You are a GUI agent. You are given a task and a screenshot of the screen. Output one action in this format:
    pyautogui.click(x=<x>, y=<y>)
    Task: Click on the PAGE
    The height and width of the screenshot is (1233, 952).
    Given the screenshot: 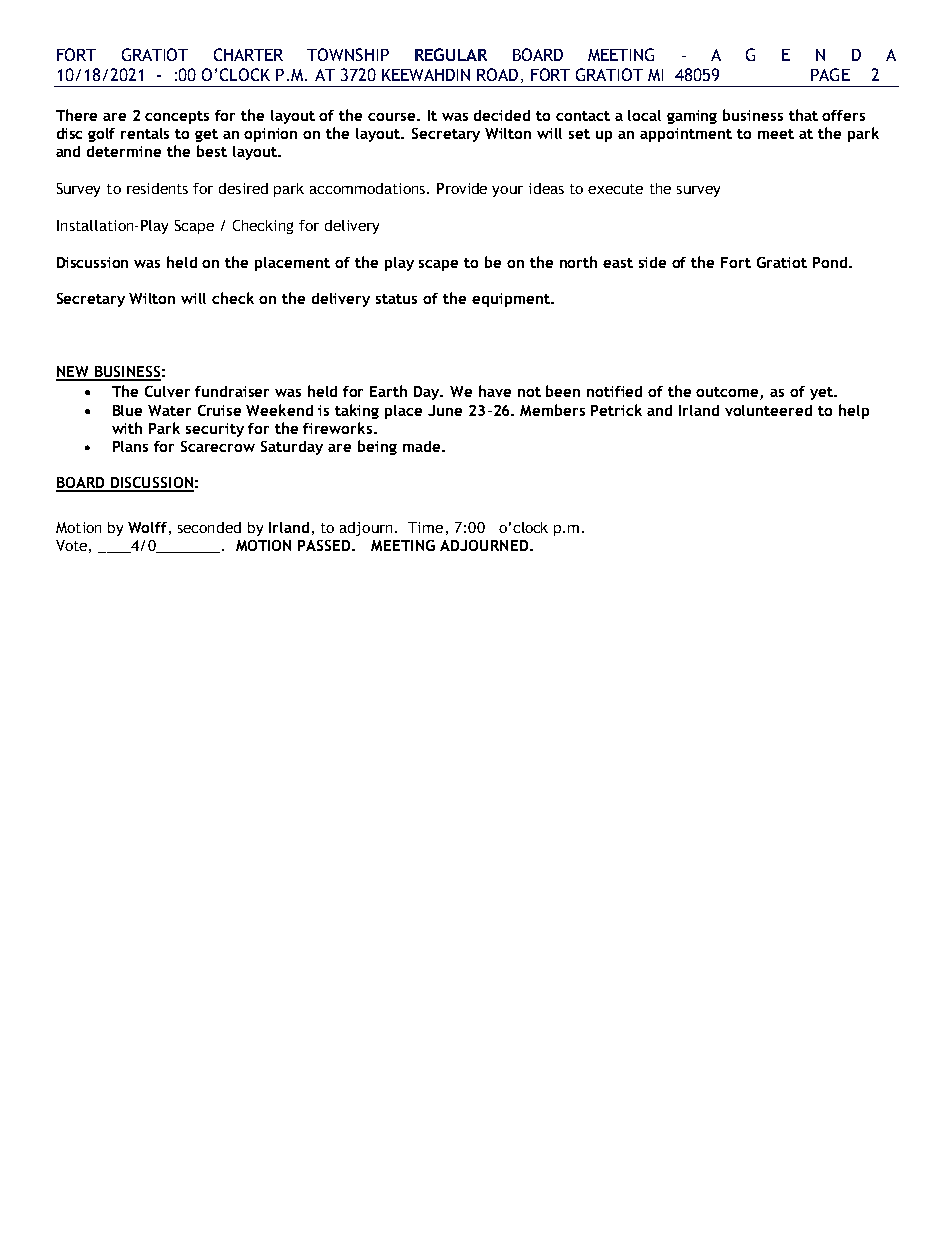 What is the action you would take?
    pyautogui.click(x=830, y=74)
